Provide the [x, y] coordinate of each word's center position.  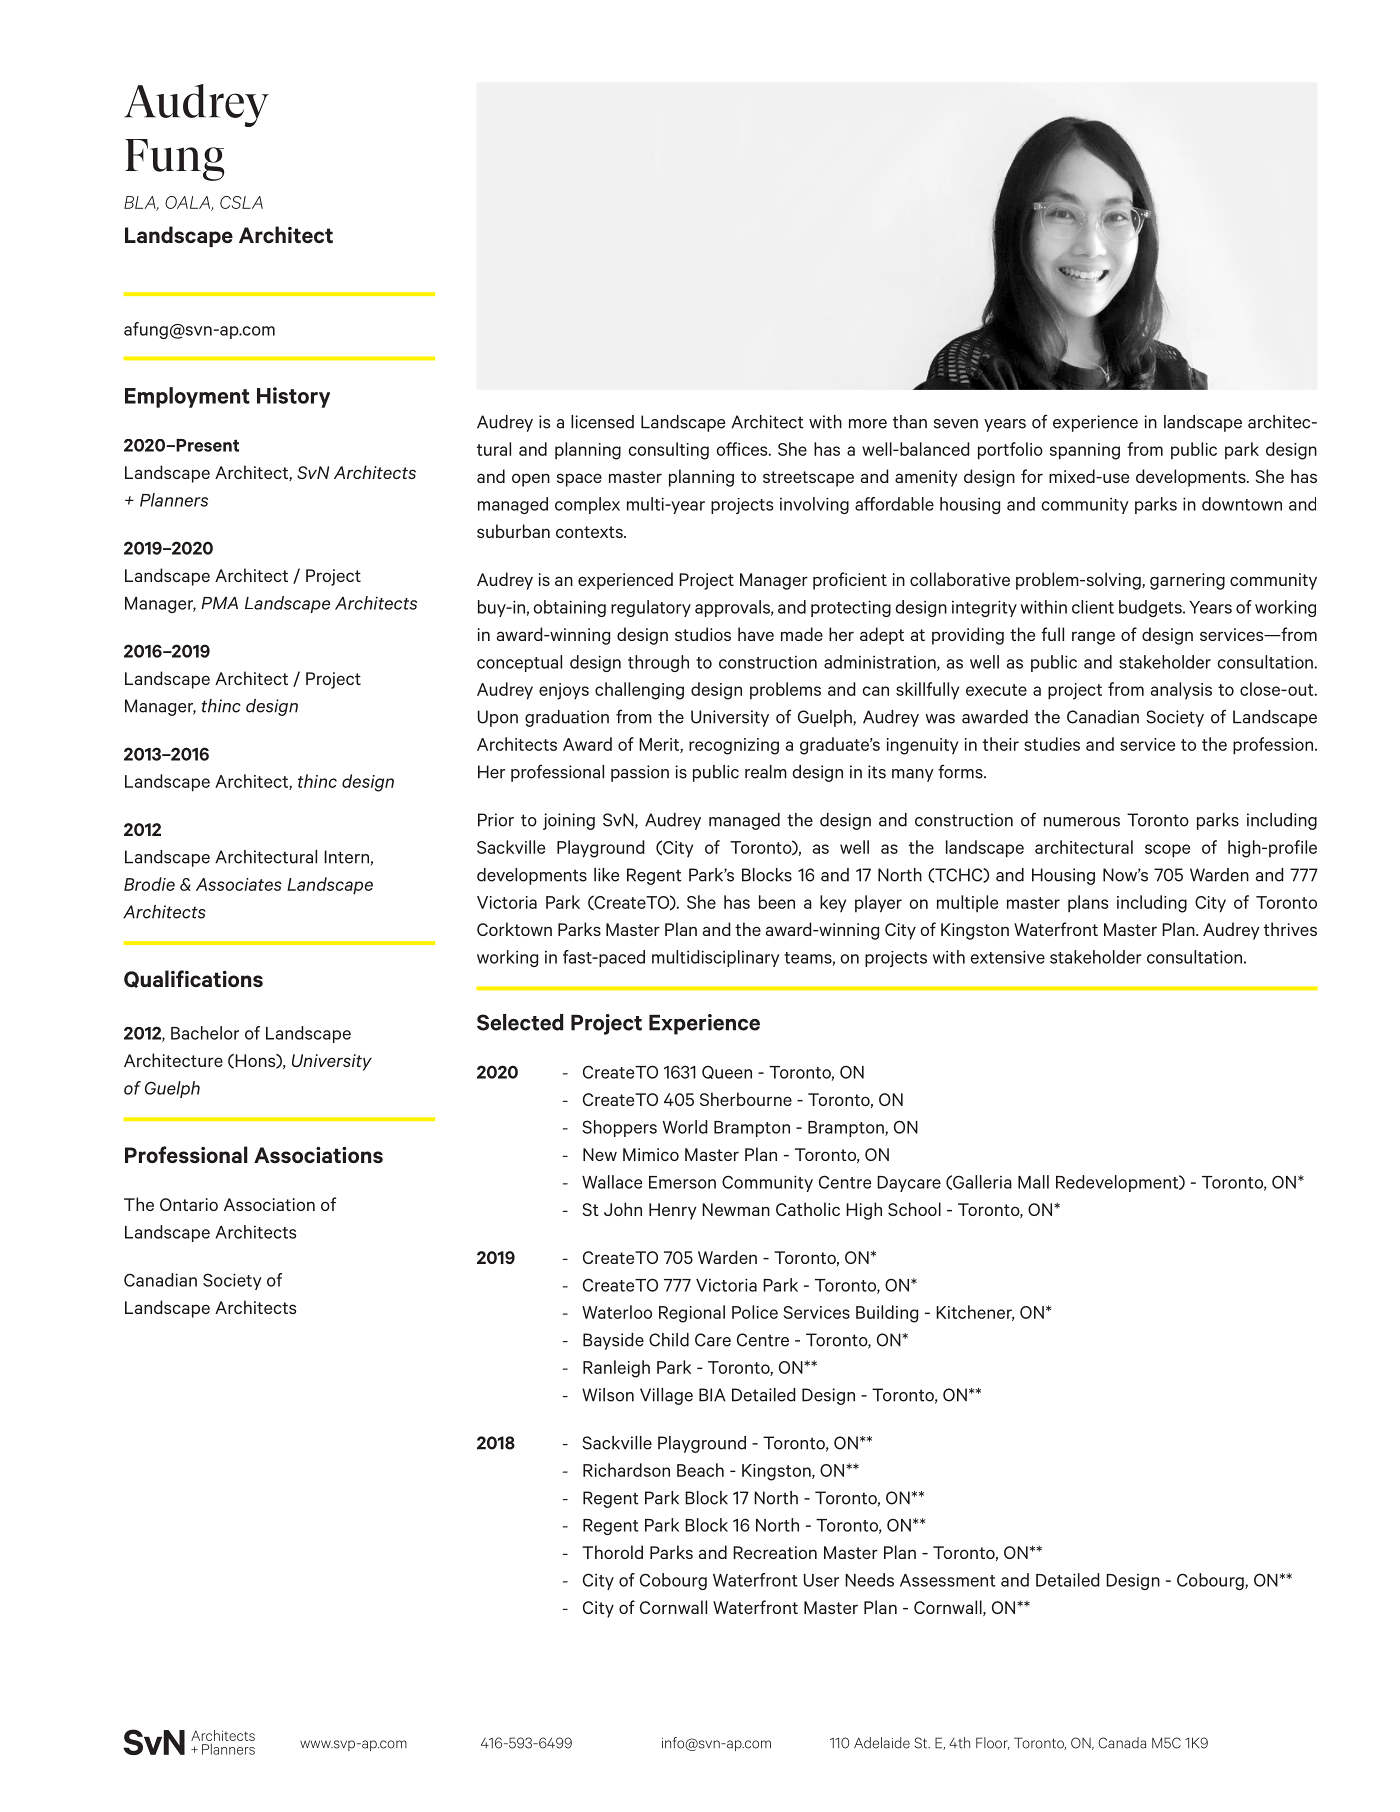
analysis [1181, 691]
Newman [736, 1209]
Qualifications [193, 979]
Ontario [189, 1204]
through [658, 663]
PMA [219, 603]
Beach [700, 1470]
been [777, 902]
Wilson [608, 1395]
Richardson [626, 1470]
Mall [1033, 1182]
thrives [1290, 929]
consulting [668, 451]
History [293, 397]
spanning [1085, 451]
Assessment [948, 1580]
